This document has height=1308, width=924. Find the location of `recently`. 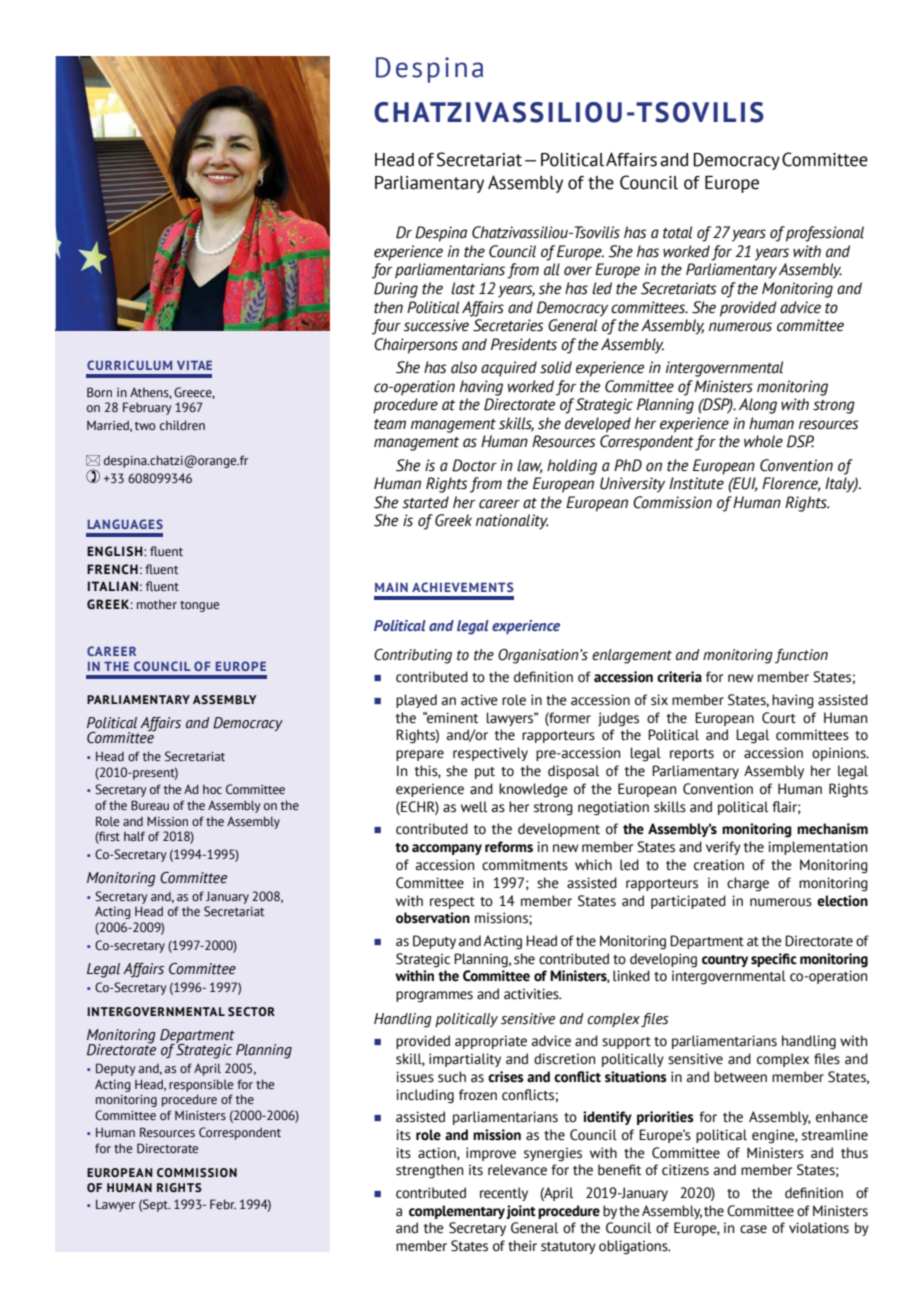

recently is located at coordinates (504, 1194).
